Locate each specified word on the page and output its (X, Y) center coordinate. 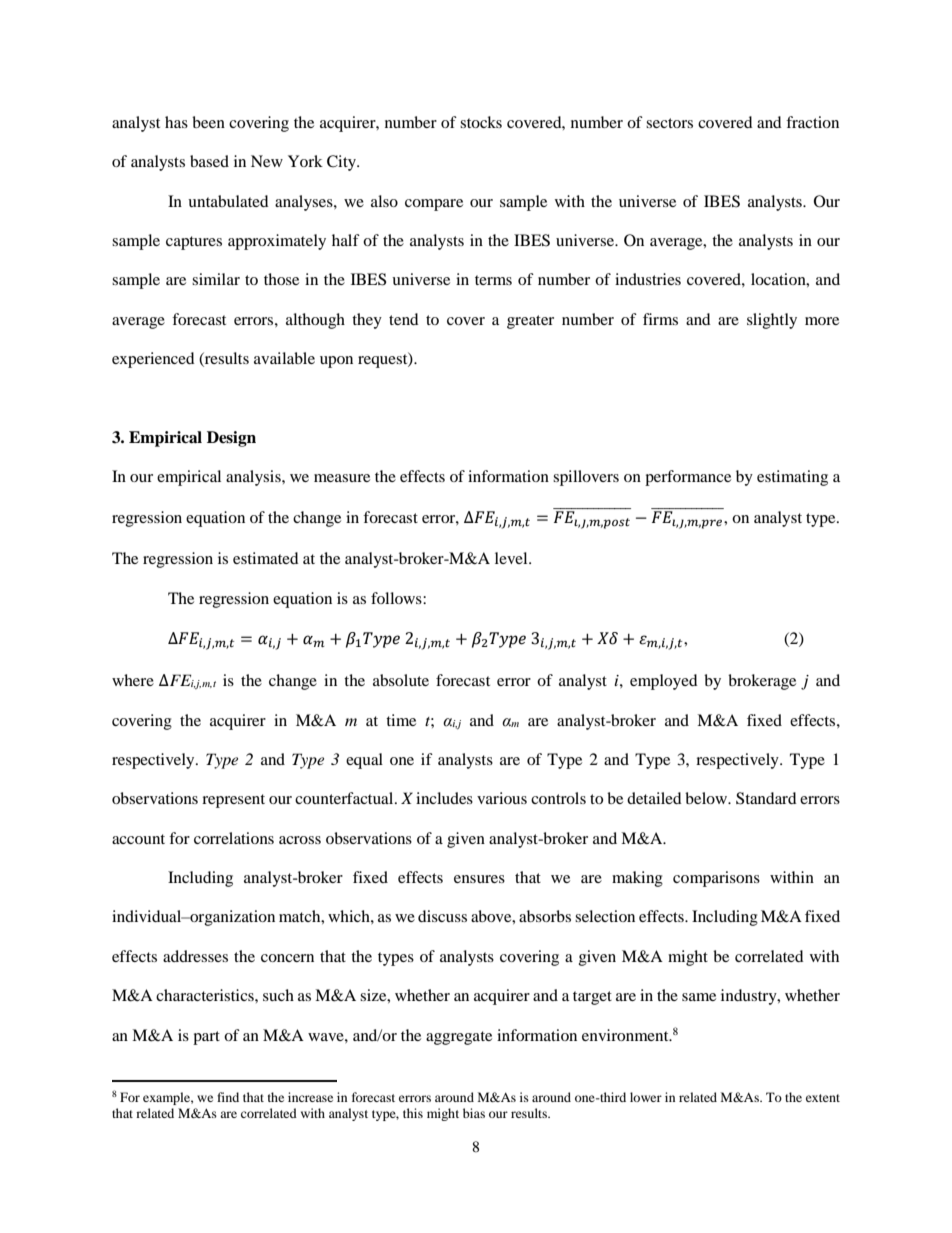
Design (231, 439)
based (209, 161)
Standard (766, 798)
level (512, 558)
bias (474, 1113)
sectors (669, 123)
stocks (481, 122)
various (502, 798)
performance (688, 478)
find (228, 1097)
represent (233, 801)
